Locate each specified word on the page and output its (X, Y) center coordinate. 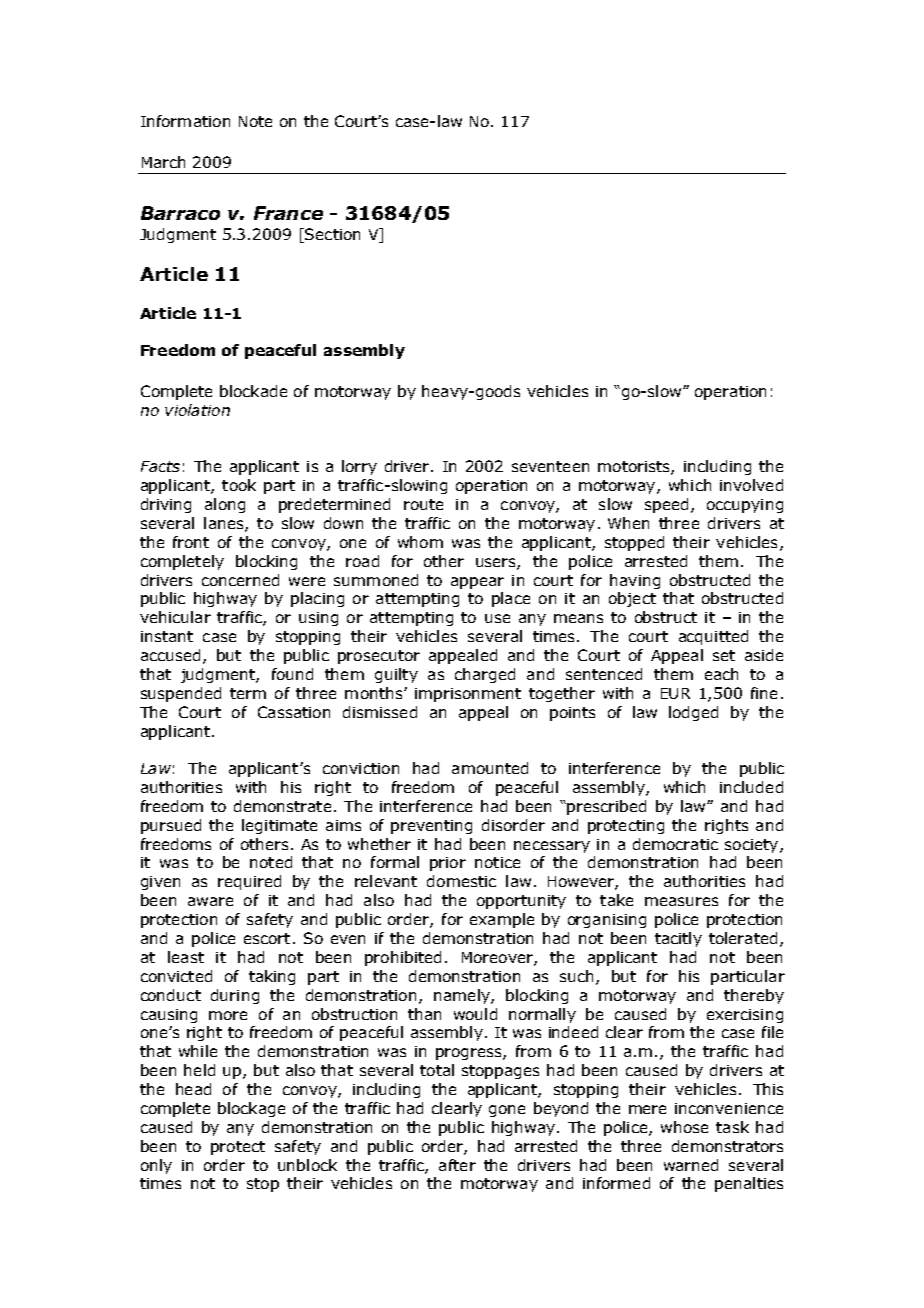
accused (170, 655)
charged (485, 675)
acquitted (713, 637)
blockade (253, 391)
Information (185, 121)
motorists (635, 468)
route (423, 504)
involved (751, 485)
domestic (461, 881)
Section (331, 235)
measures (681, 901)
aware (210, 901)
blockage (251, 1109)
